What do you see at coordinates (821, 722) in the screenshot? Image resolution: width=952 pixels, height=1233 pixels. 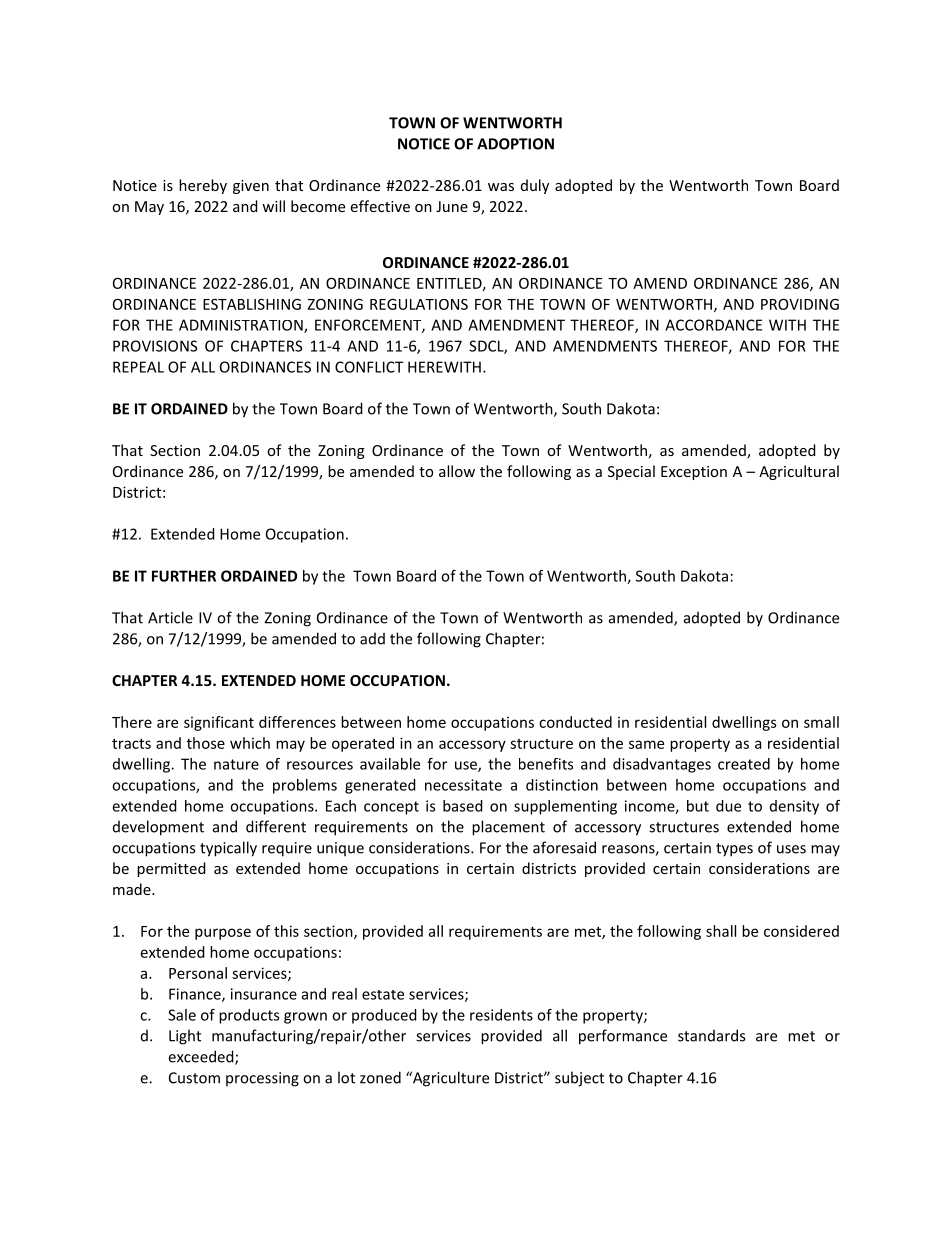 I see `small` at bounding box center [821, 722].
